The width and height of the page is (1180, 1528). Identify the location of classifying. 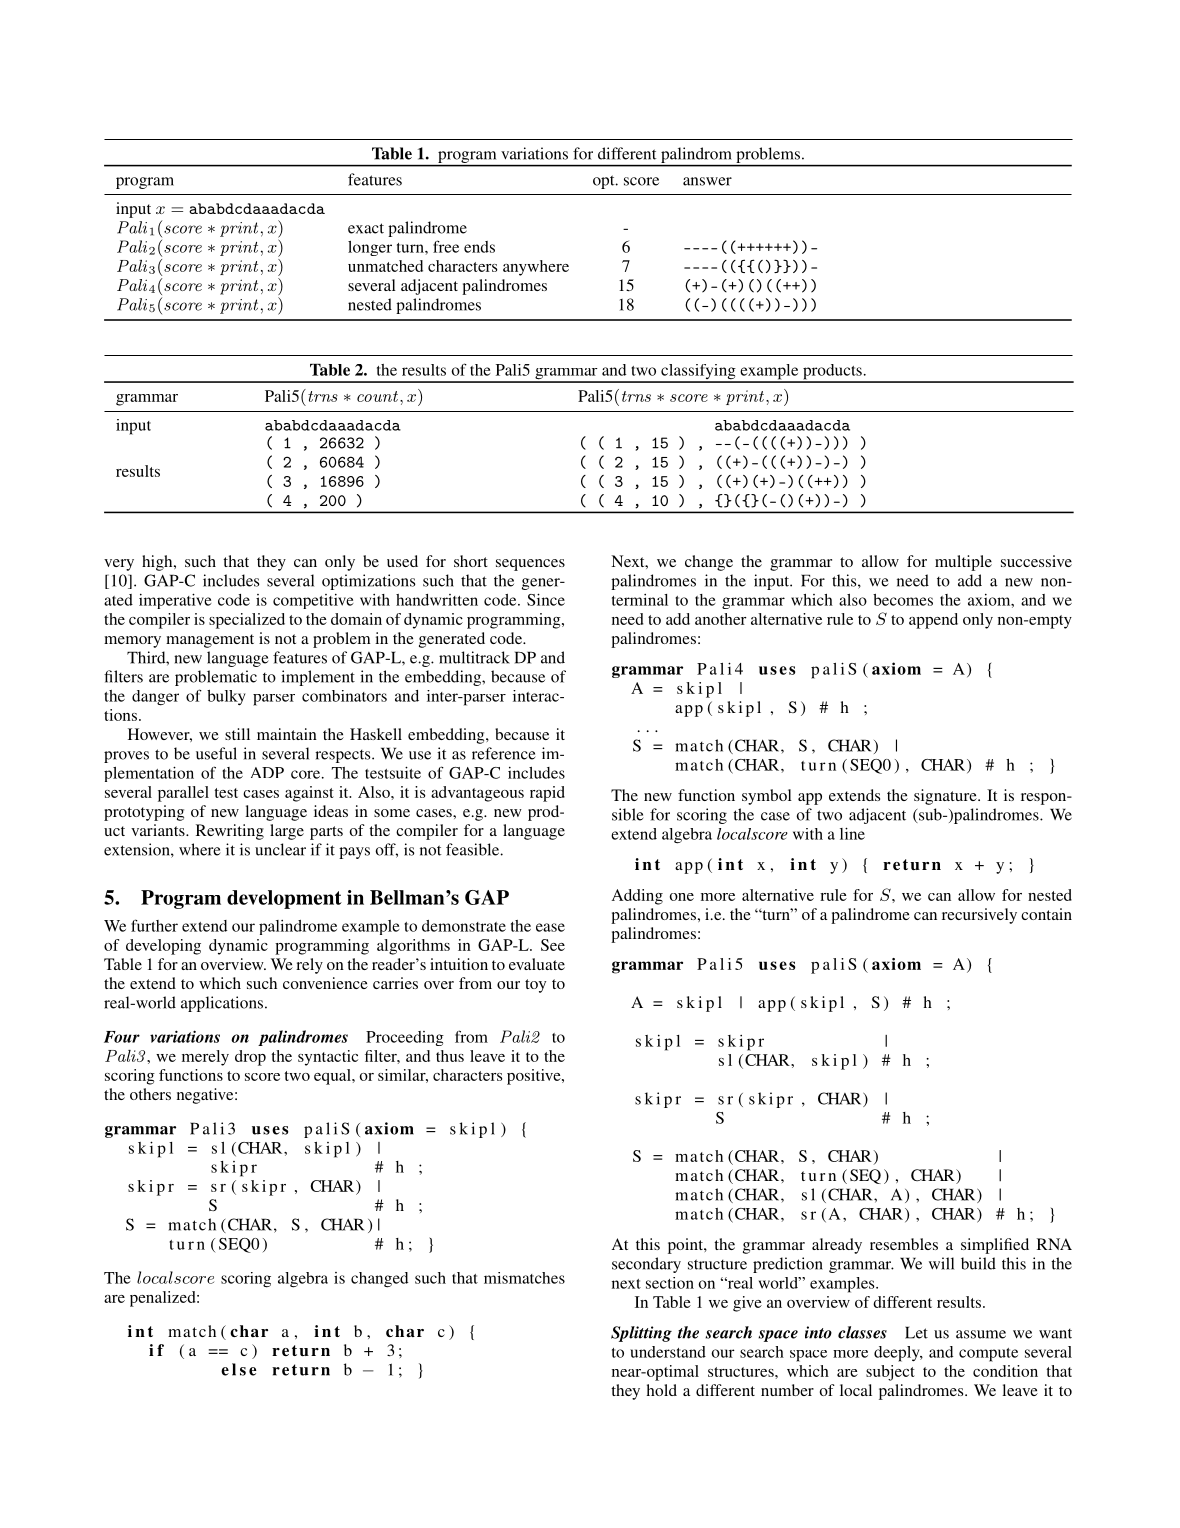
(698, 373).
